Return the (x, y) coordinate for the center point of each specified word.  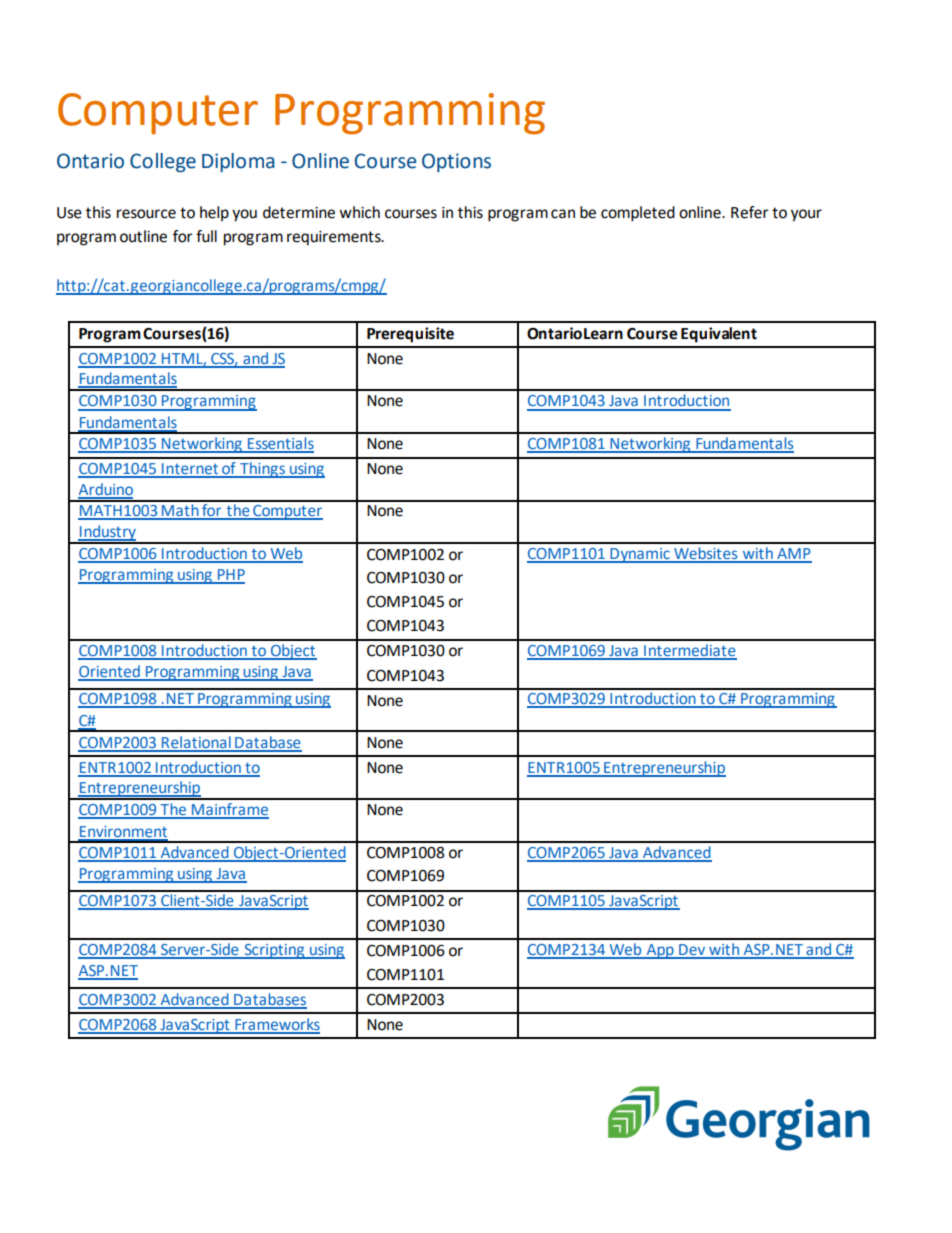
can (563, 214)
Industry (108, 534)
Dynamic (640, 555)
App (660, 951)
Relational (196, 743)
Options (456, 162)
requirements (335, 238)
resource (146, 214)
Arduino (105, 490)
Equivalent (719, 335)
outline (143, 236)
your (806, 215)
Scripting (274, 951)
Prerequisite (410, 335)
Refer (750, 212)
